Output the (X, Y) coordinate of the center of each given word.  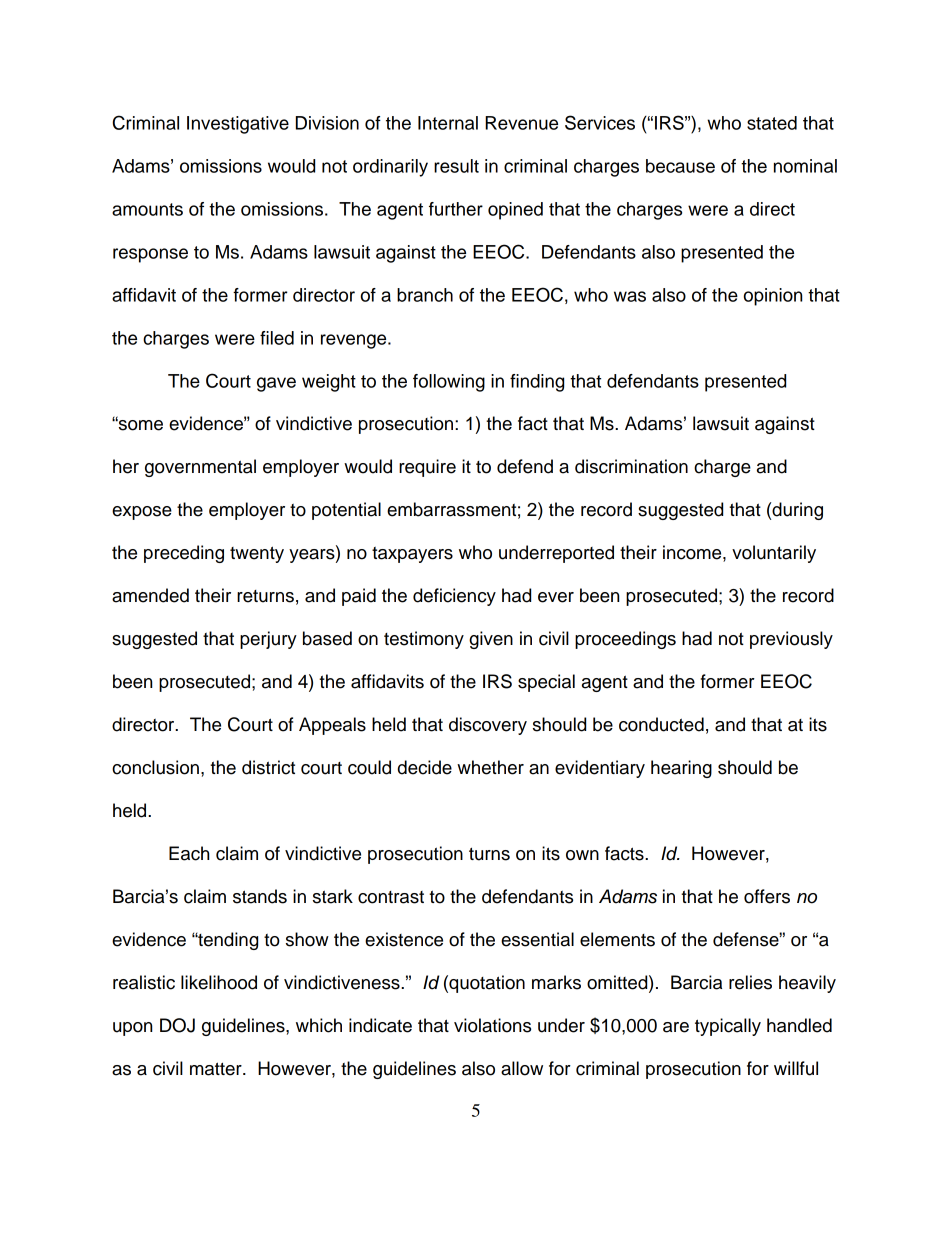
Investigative (238, 125)
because (680, 166)
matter (217, 1069)
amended (150, 595)
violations (492, 1025)
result (456, 166)
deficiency (454, 597)
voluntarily (774, 554)
